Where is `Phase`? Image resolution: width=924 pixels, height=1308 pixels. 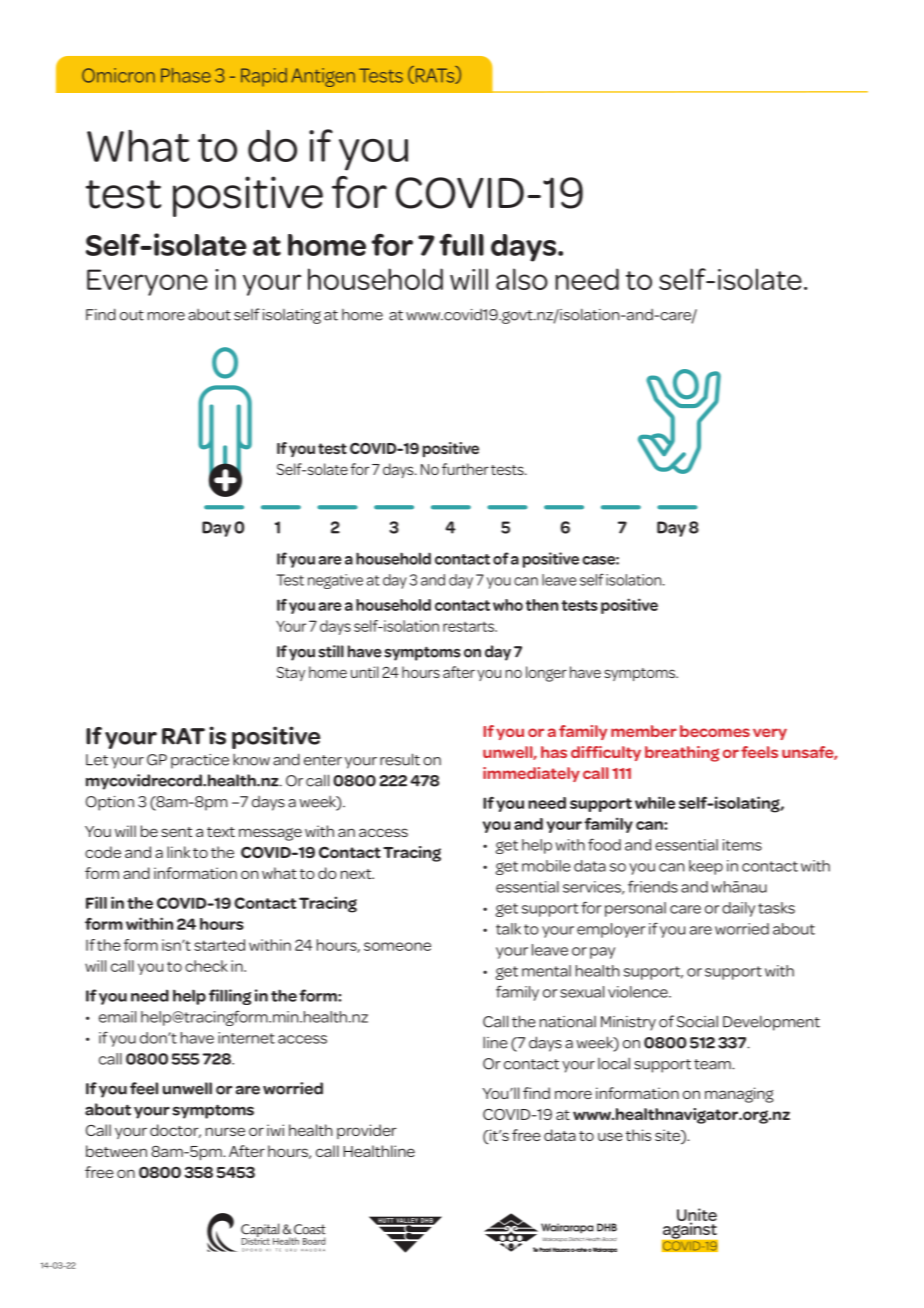 Phase is located at coordinates (186, 75).
